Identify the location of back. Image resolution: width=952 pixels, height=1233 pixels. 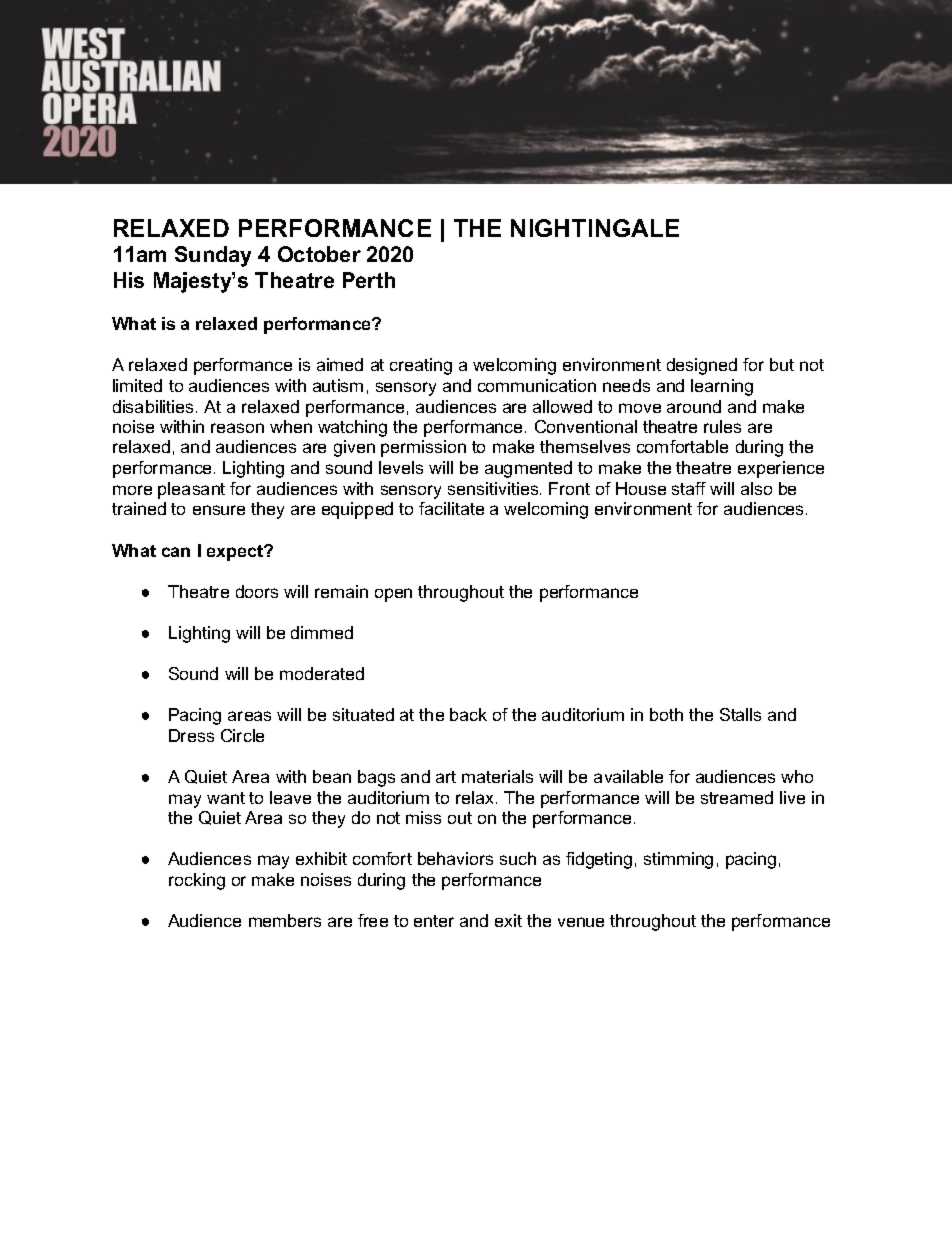
(468, 714).
